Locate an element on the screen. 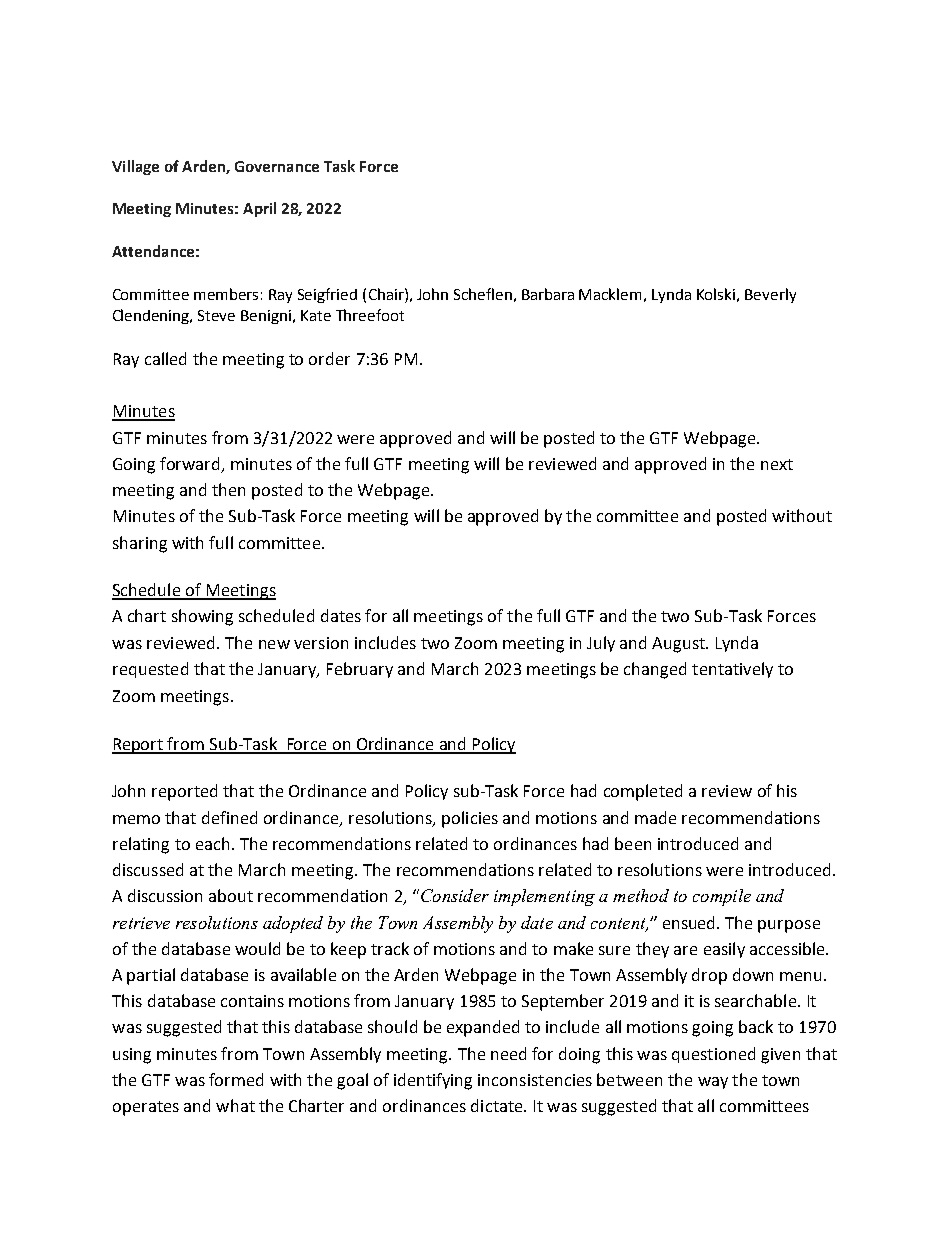 The image size is (952, 1233). showing is located at coordinates (202, 617).
